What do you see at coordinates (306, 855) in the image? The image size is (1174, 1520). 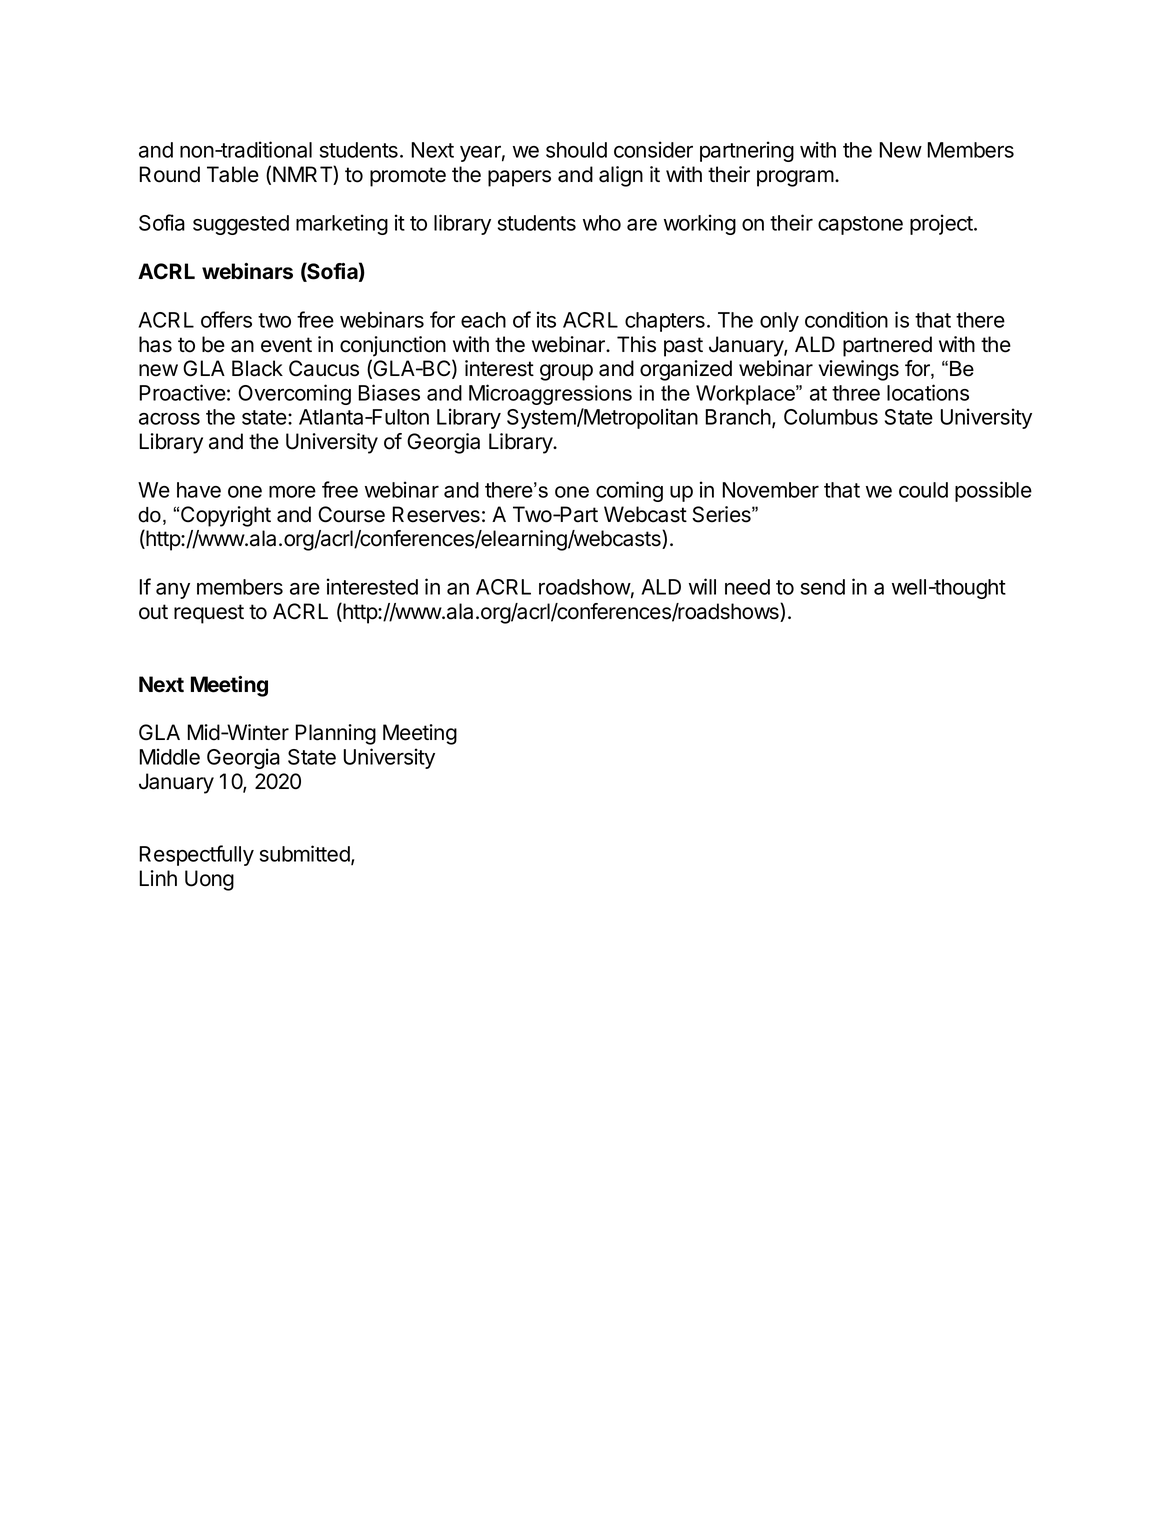 I see `submitted` at bounding box center [306, 855].
